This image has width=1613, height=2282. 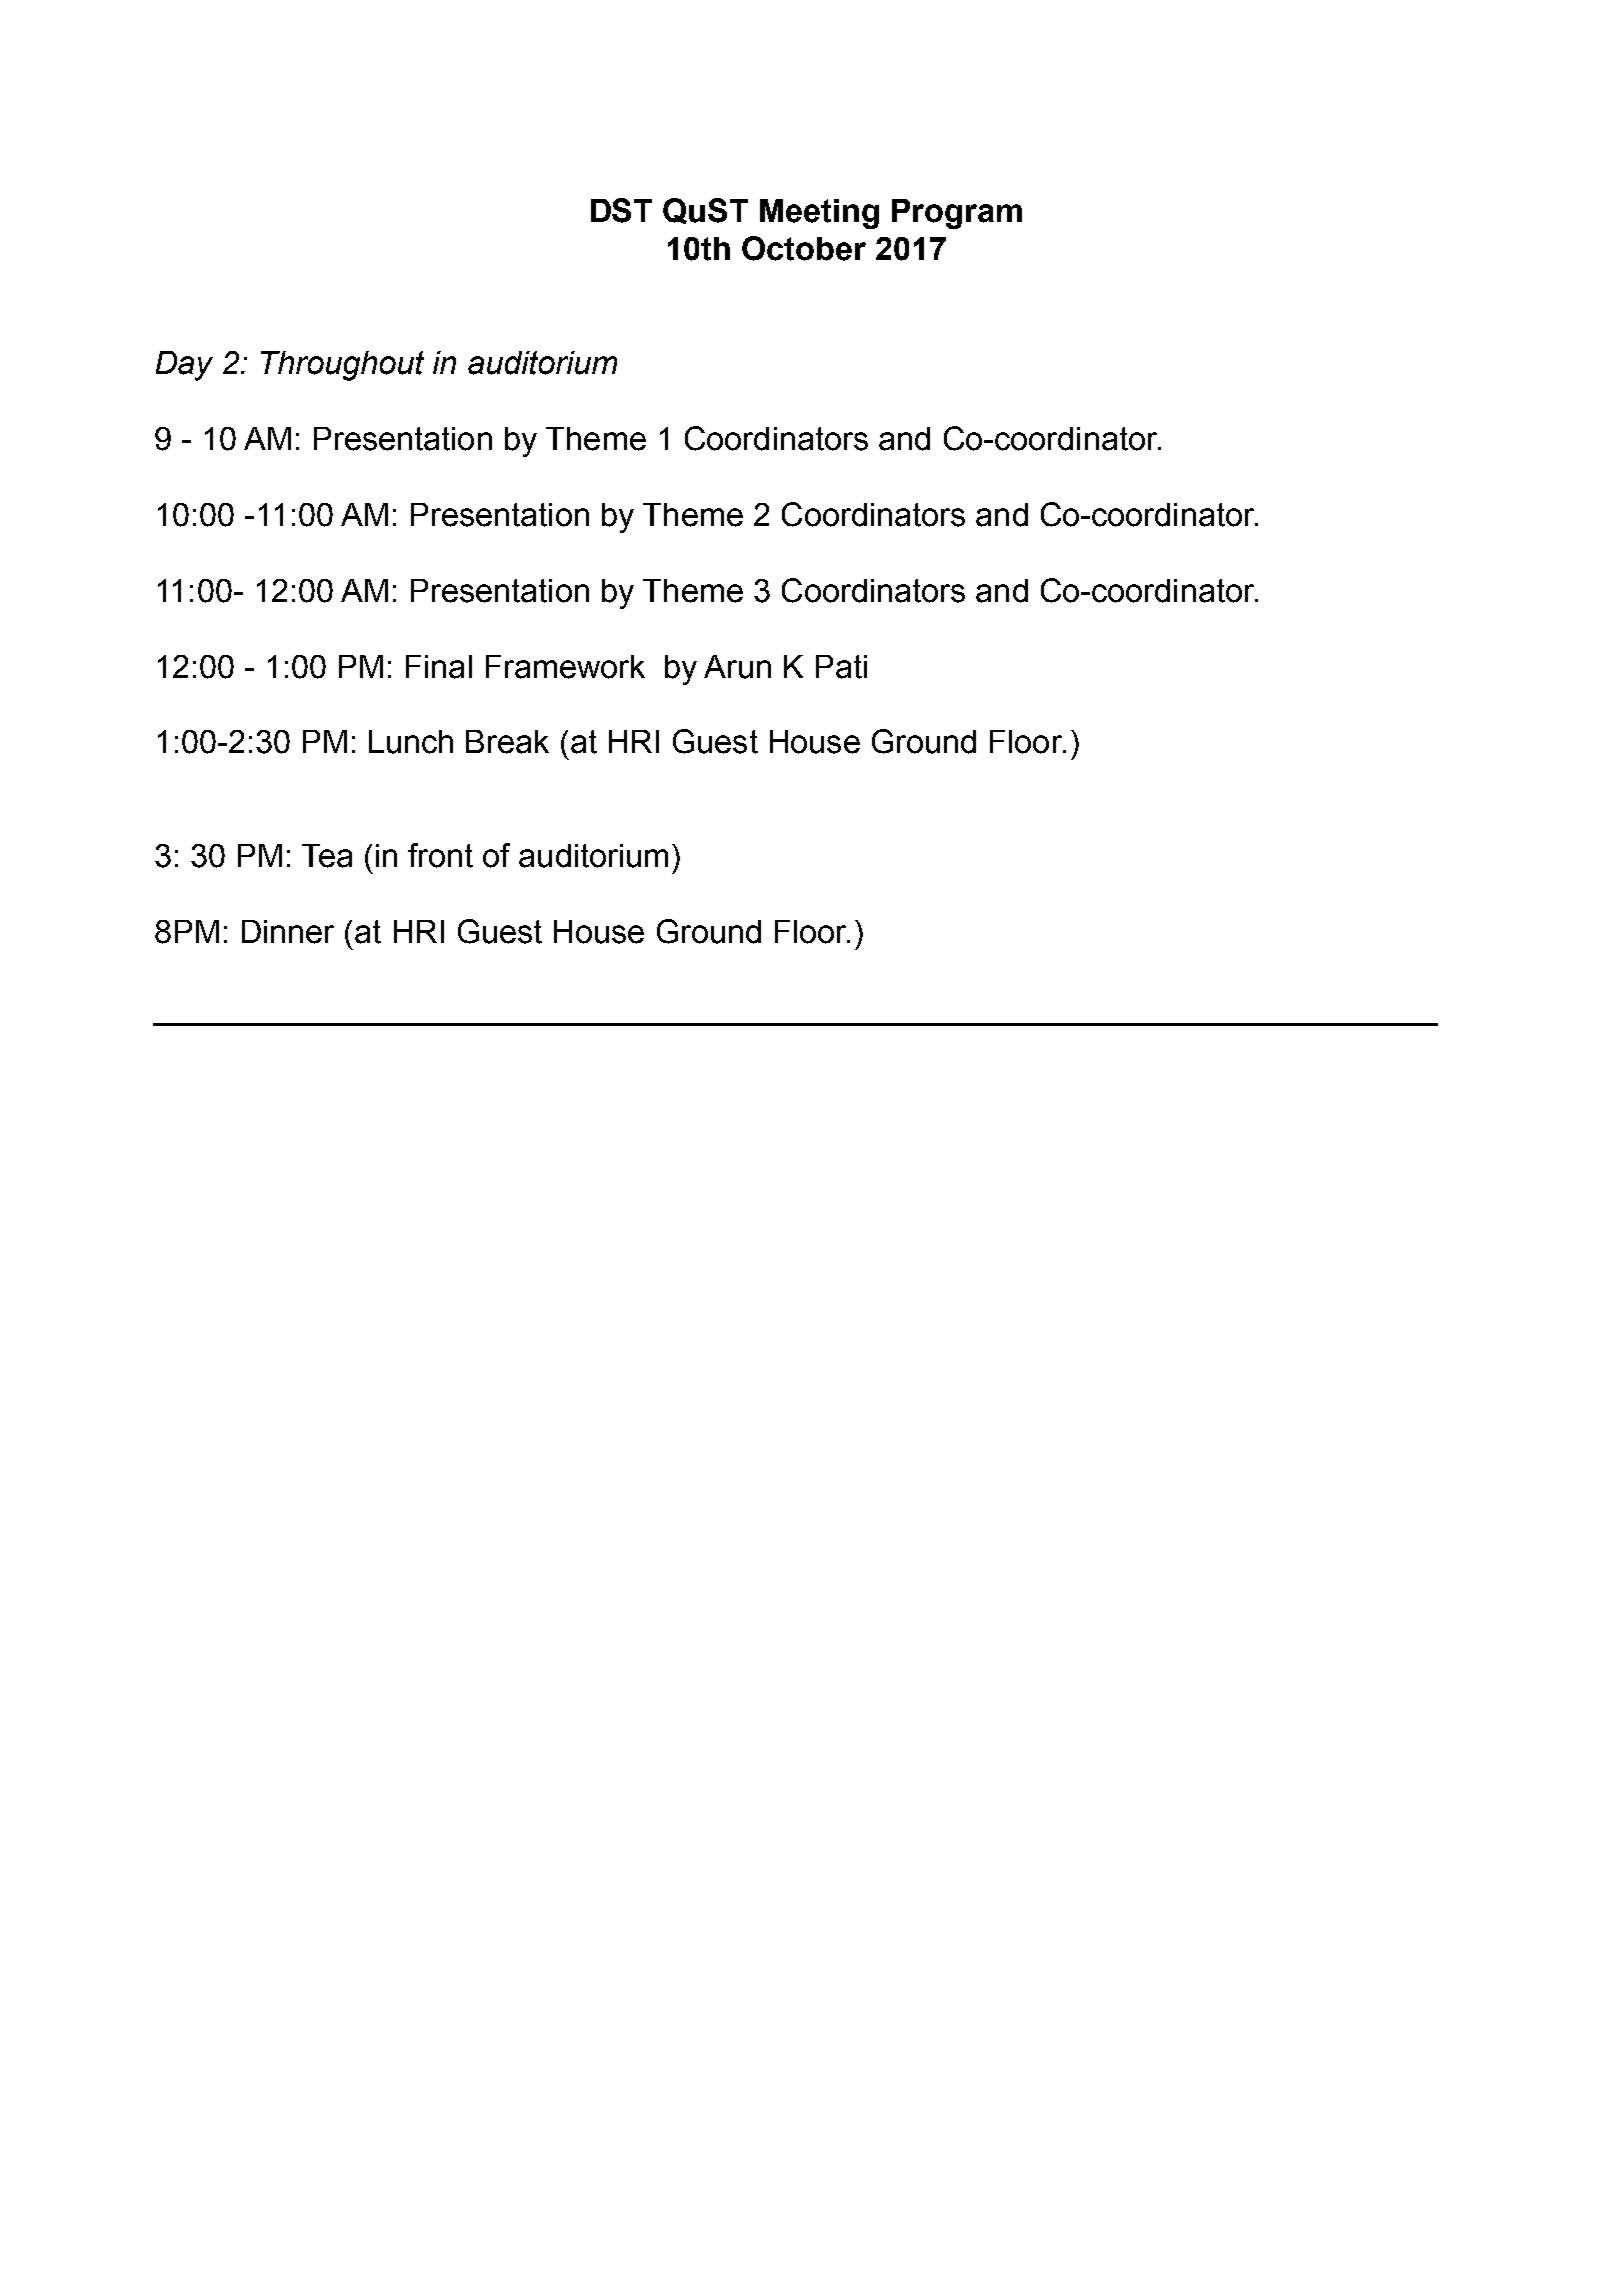 I want to click on Pati, so click(x=841, y=667).
